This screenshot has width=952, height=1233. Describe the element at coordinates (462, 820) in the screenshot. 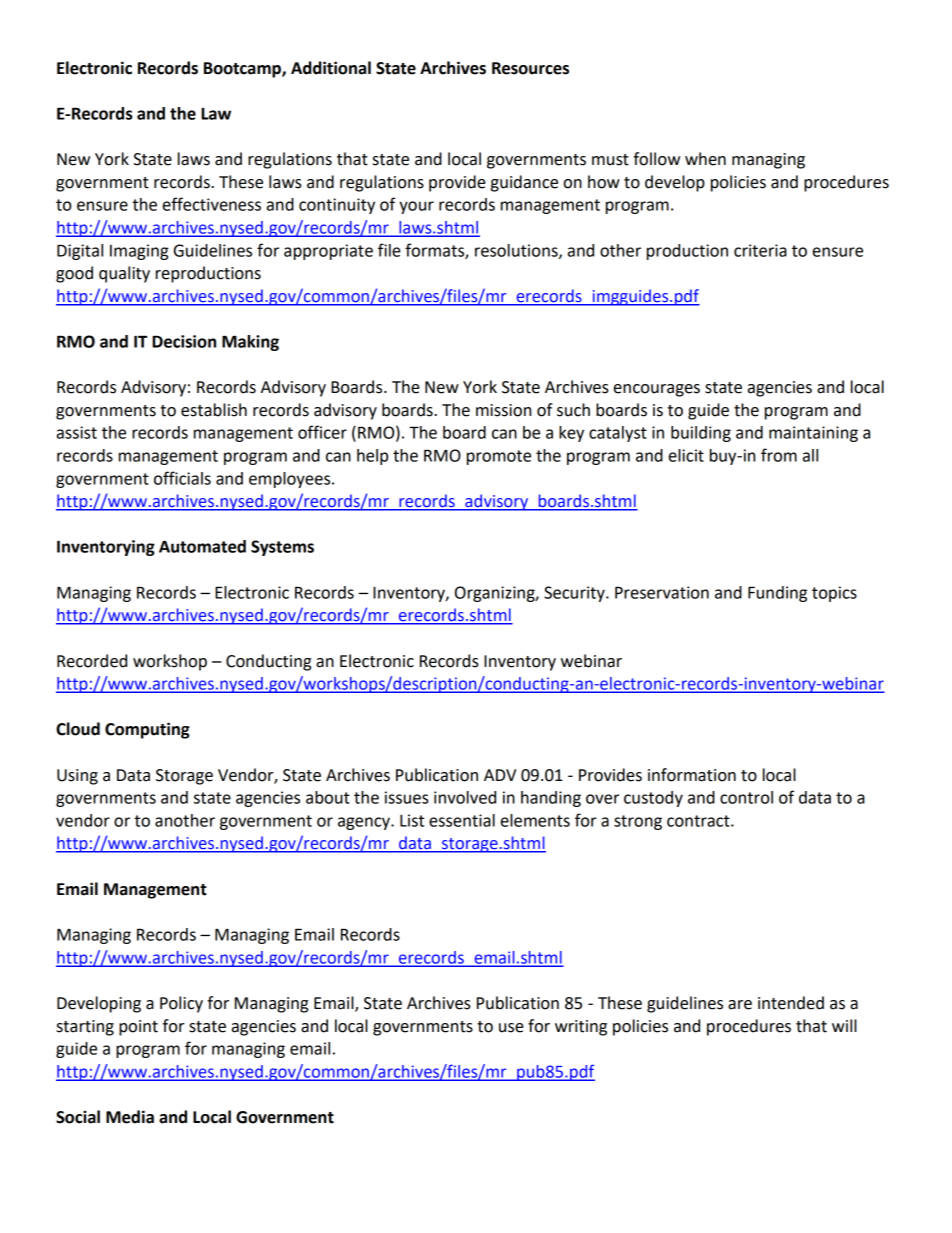

I see `essential` at that location.
